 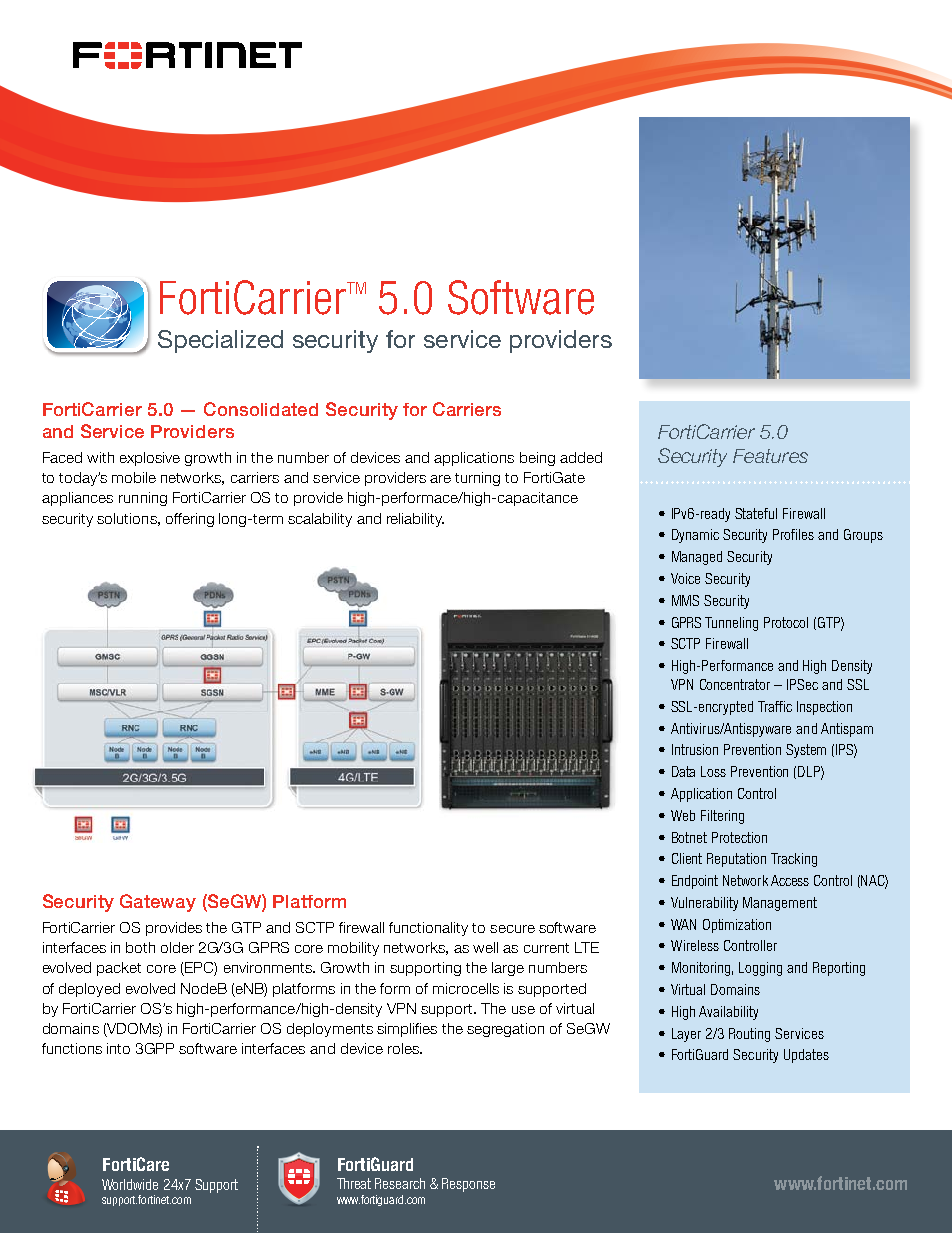 I want to click on being, so click(x=537, y=459).
